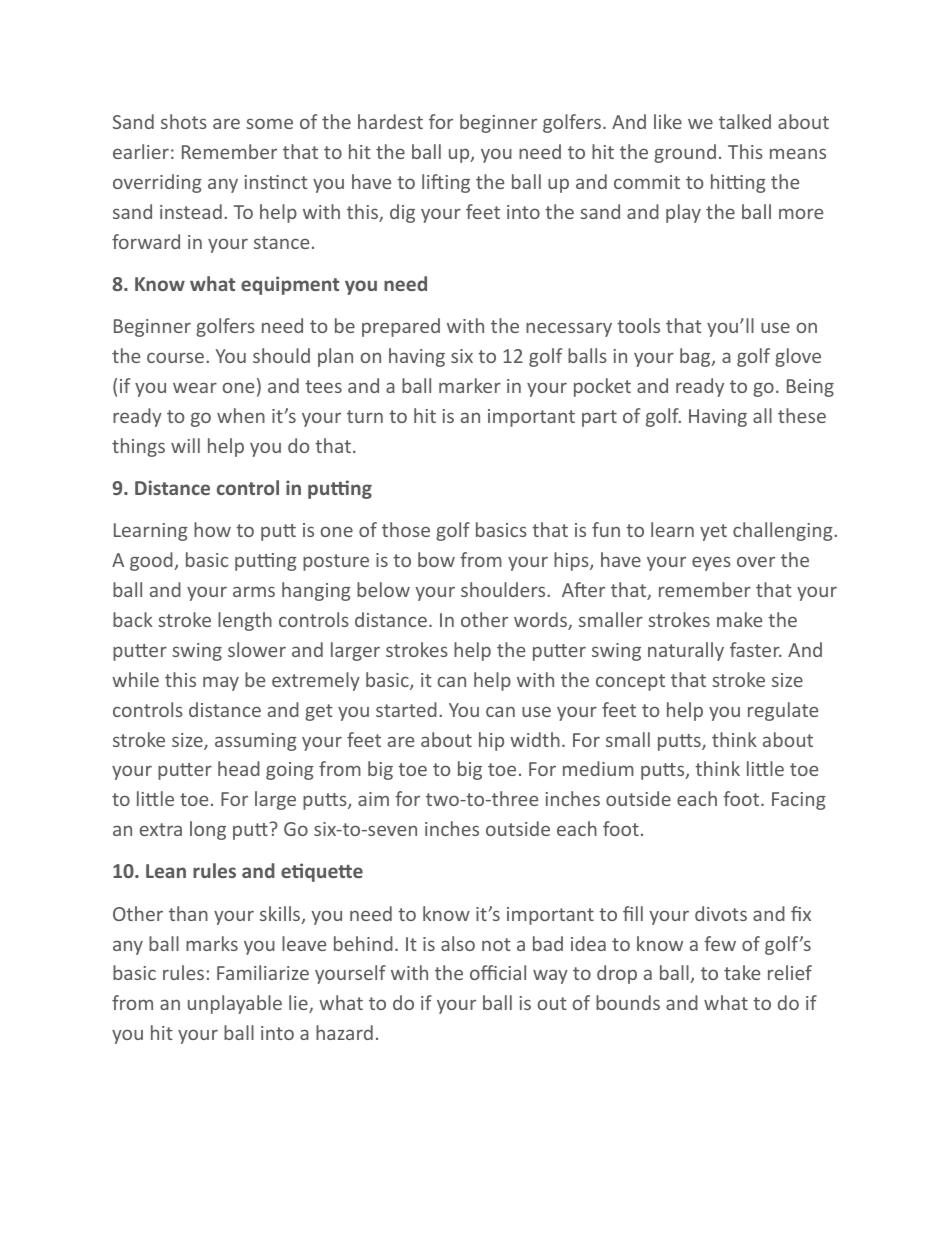  What do you see at coordinates (263, 972) in the screenshot?
I see `Familiarize` at bounding box center [263, 972].
